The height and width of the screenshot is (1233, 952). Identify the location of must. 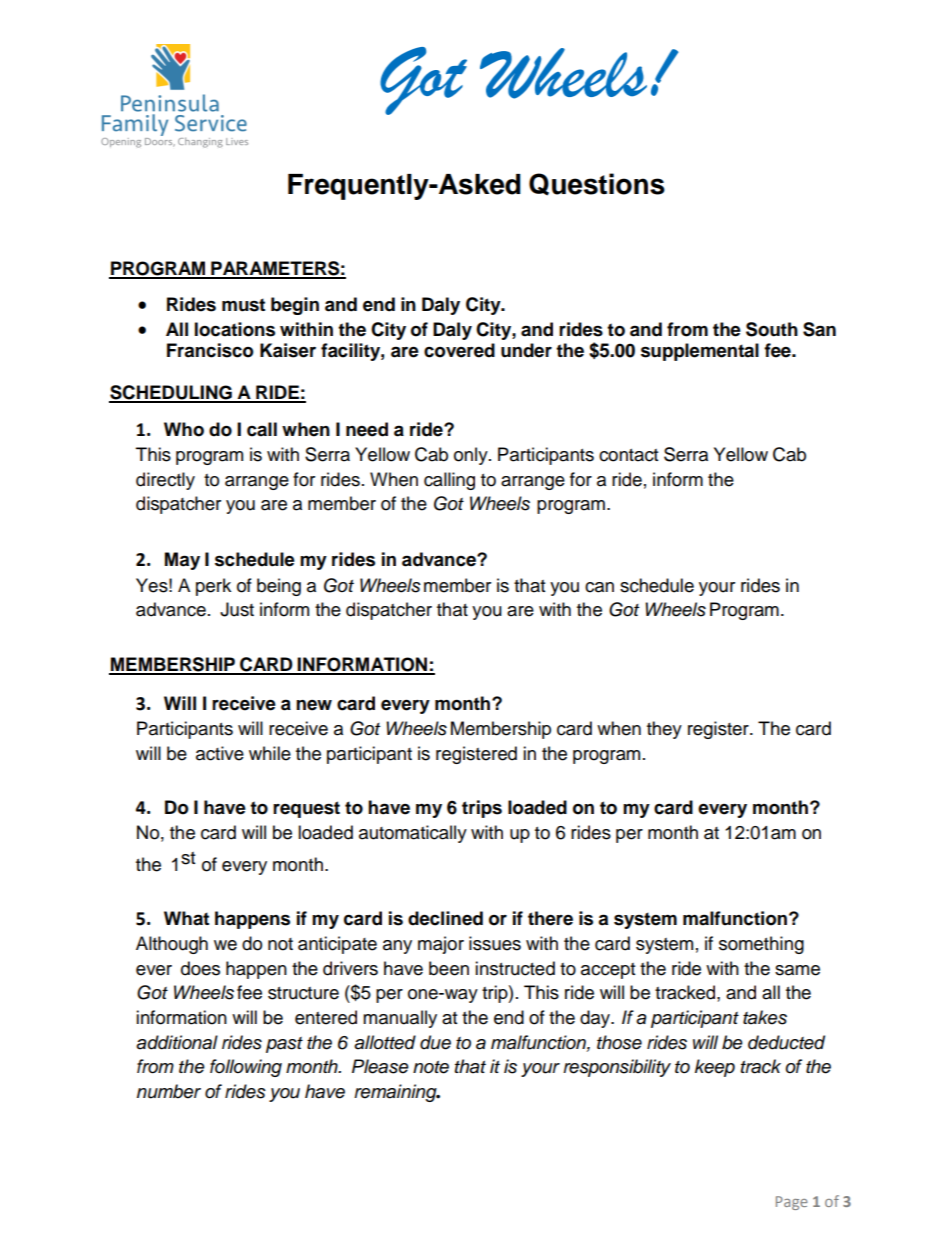
(243, 305).
